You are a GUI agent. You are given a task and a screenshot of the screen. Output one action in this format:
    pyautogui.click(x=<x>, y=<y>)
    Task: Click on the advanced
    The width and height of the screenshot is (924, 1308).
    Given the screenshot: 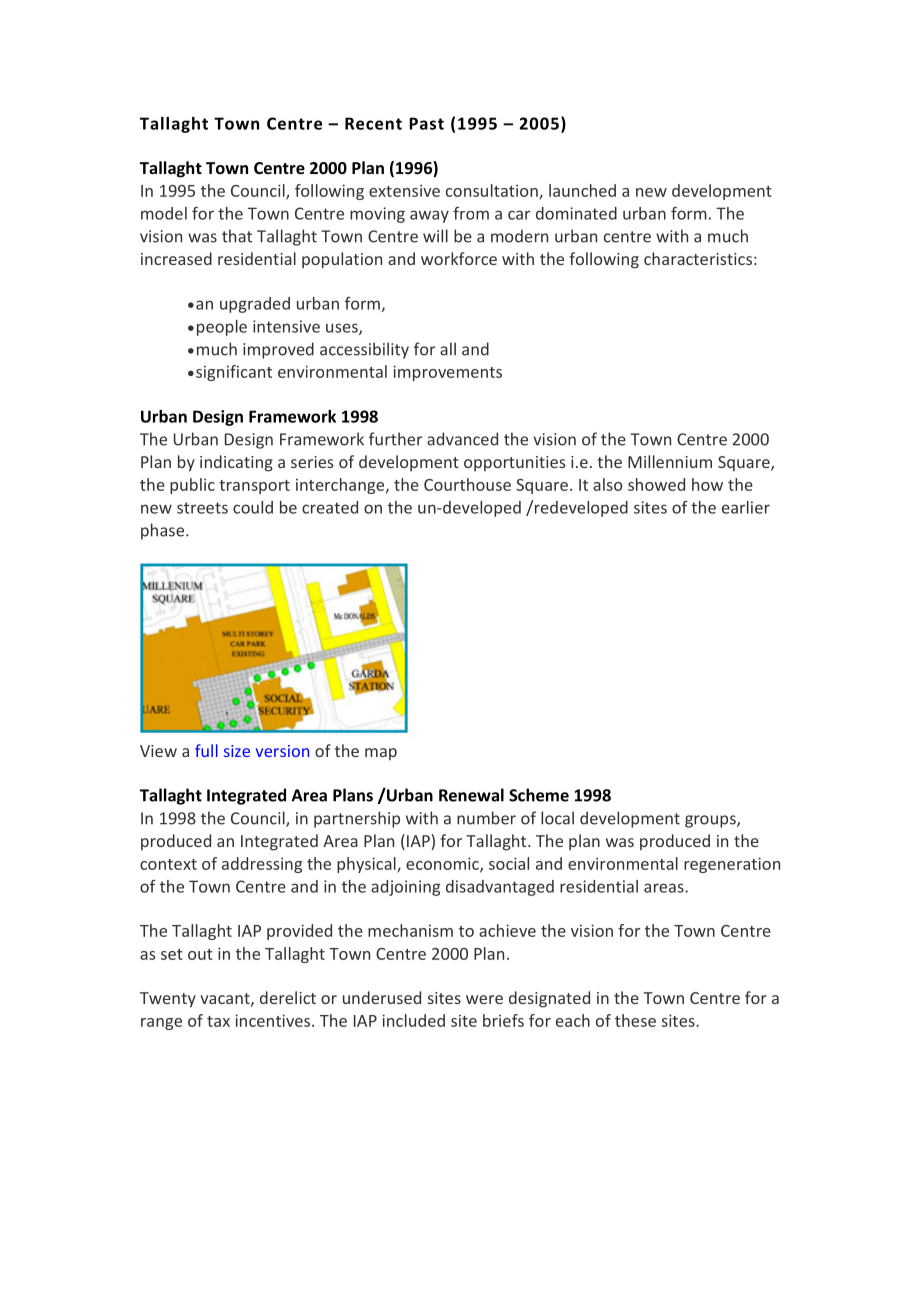 What is the action you would take?
    pyautogui.click(x=462, y=439)
